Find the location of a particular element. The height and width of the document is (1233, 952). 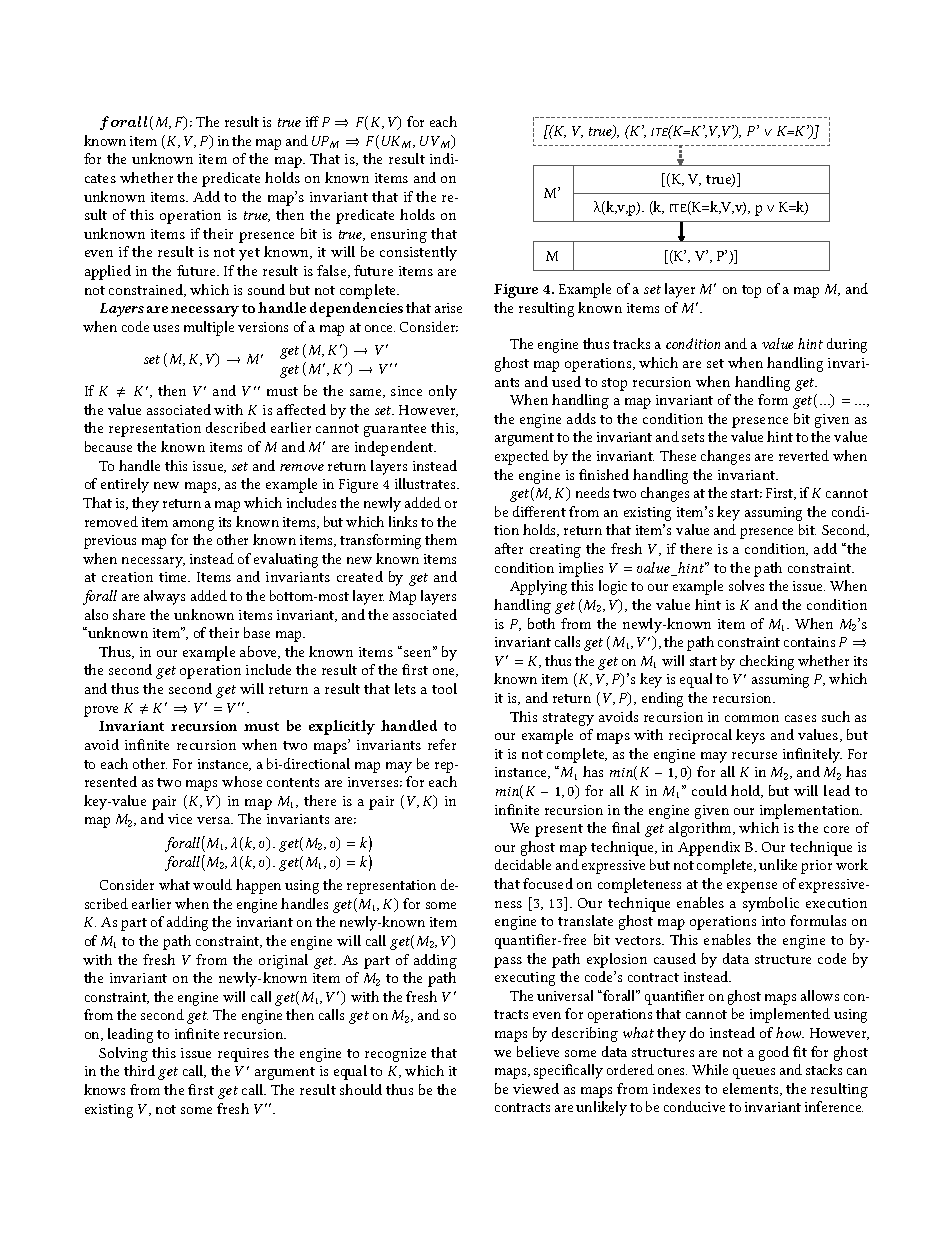

reverted is located at coordinates (804, 455).
